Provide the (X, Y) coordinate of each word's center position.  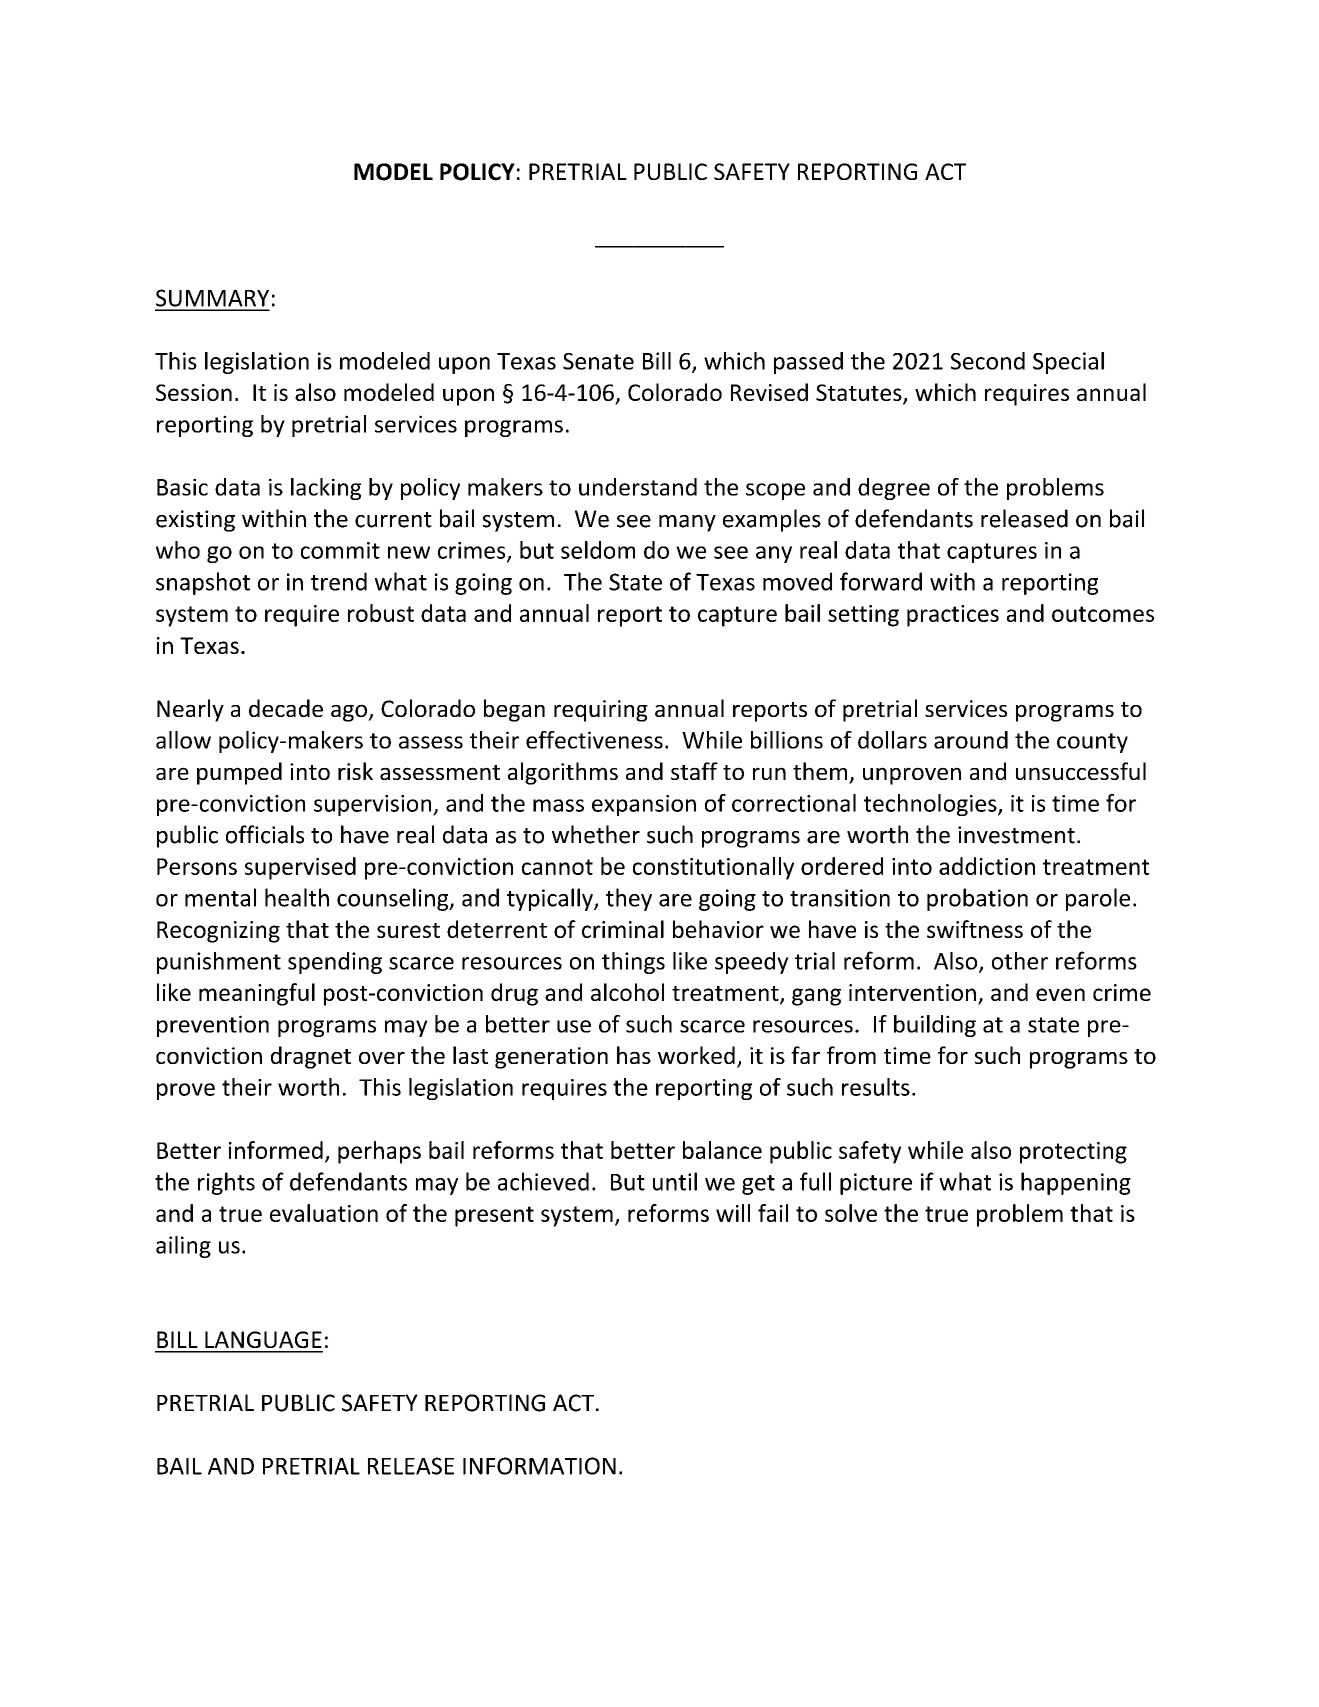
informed (276, 1150)
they (629, 899)
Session (194, 392)
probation (977, 899)
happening (1076, 1183)
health (297, 897)
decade (286, 708)
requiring (601, 711)
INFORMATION (539, 1466)
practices (953, 616)
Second (988, 361)
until (675, 1181)
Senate (598, 361)
